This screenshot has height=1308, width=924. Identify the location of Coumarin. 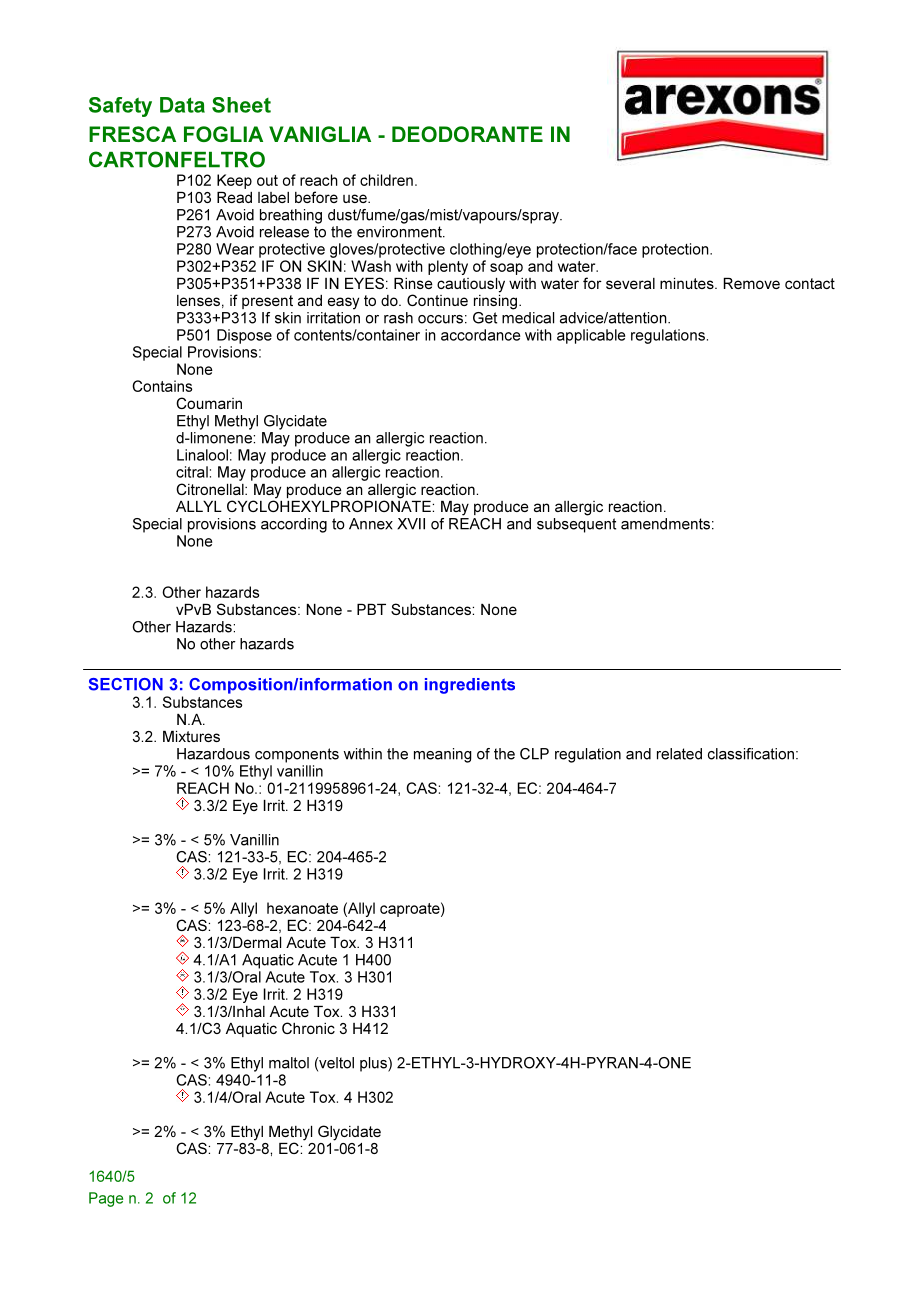
(209, 403).
